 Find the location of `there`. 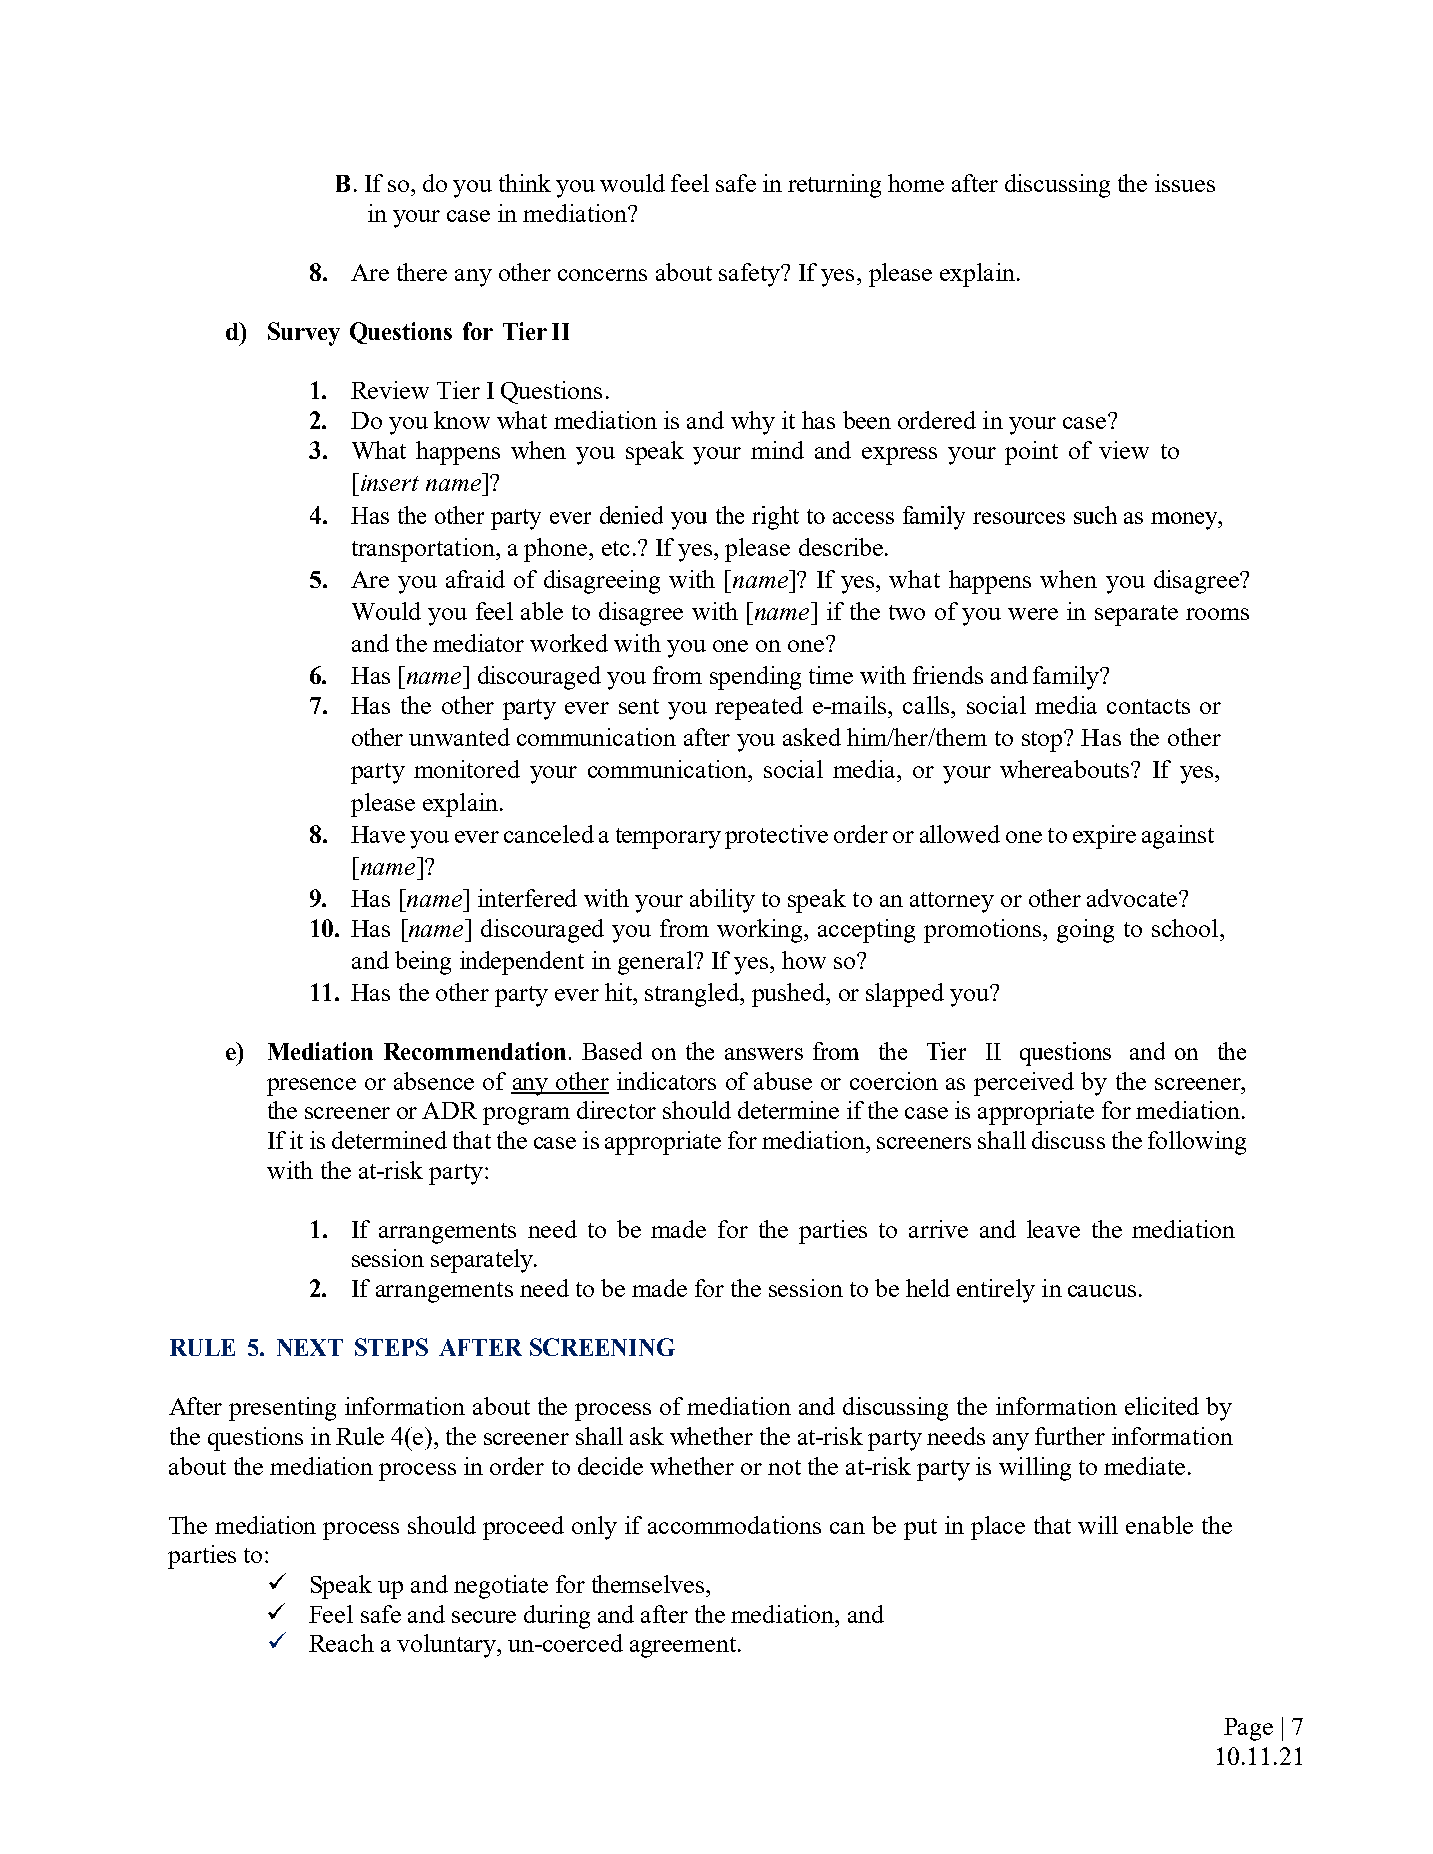

there is located at coordinates (422, 272).
